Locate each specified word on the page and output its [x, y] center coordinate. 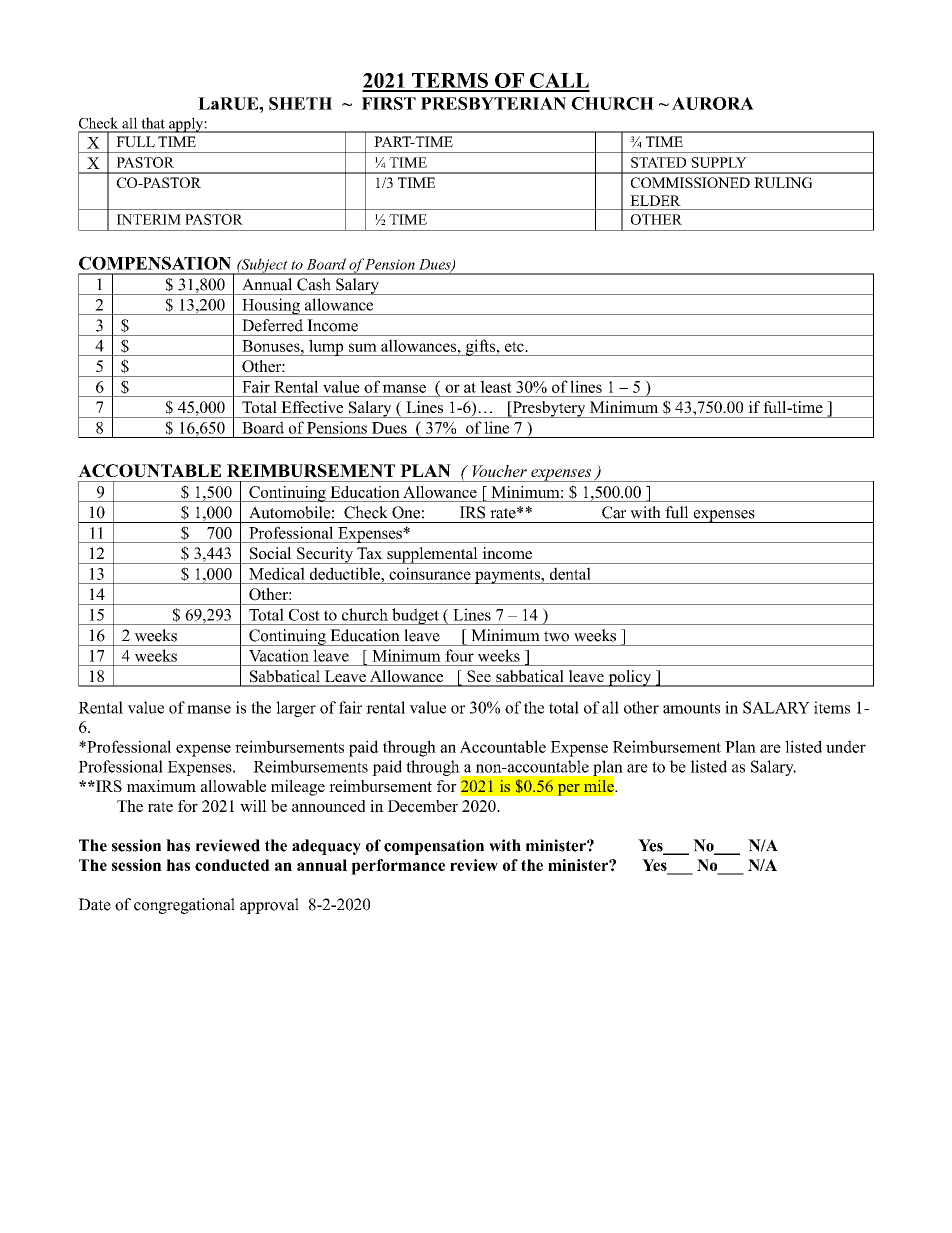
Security [325, 555]
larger [296, 709]
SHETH [300, 103]
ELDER [655, 200]
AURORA [713, 103]
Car [614, 512]
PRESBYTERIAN [493, 103]
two [556, 636]
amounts [691, 708]
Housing [271, 306]
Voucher [499, 471]
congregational [184, 906]
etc [515, 346]
